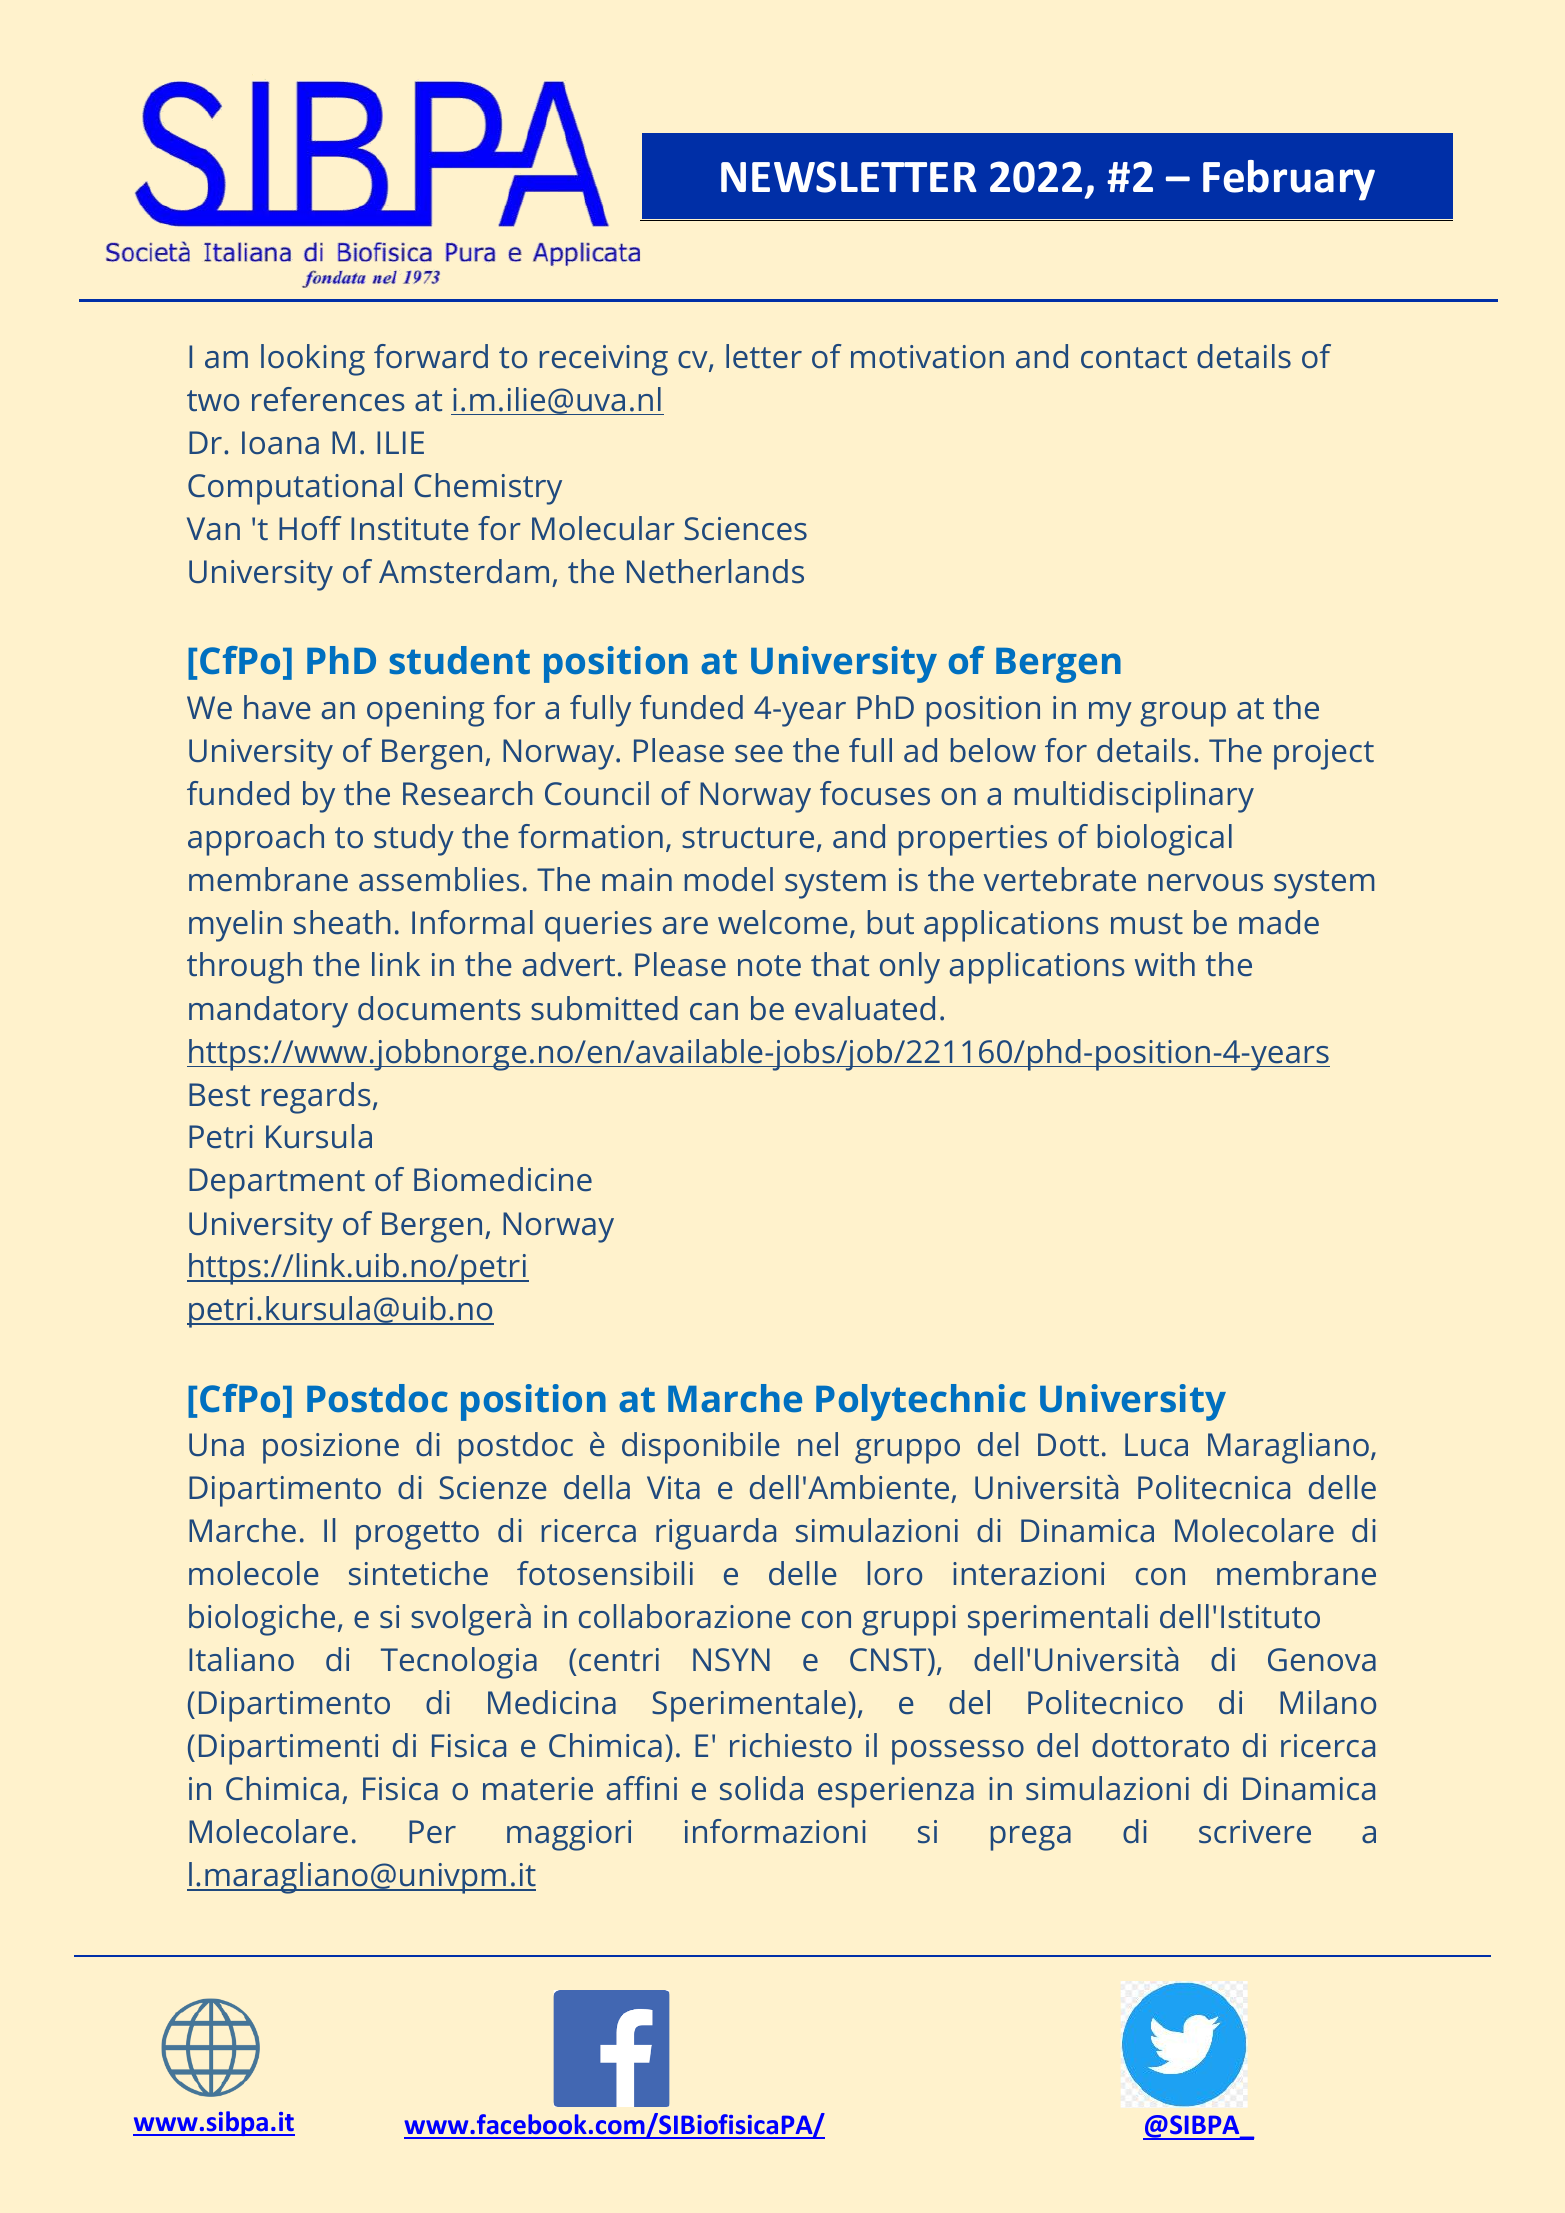 This screenshot has height=2213, width=1565. Describe the element at coordinates (1183, 714) in the screenshot. I see `group` at that location.
